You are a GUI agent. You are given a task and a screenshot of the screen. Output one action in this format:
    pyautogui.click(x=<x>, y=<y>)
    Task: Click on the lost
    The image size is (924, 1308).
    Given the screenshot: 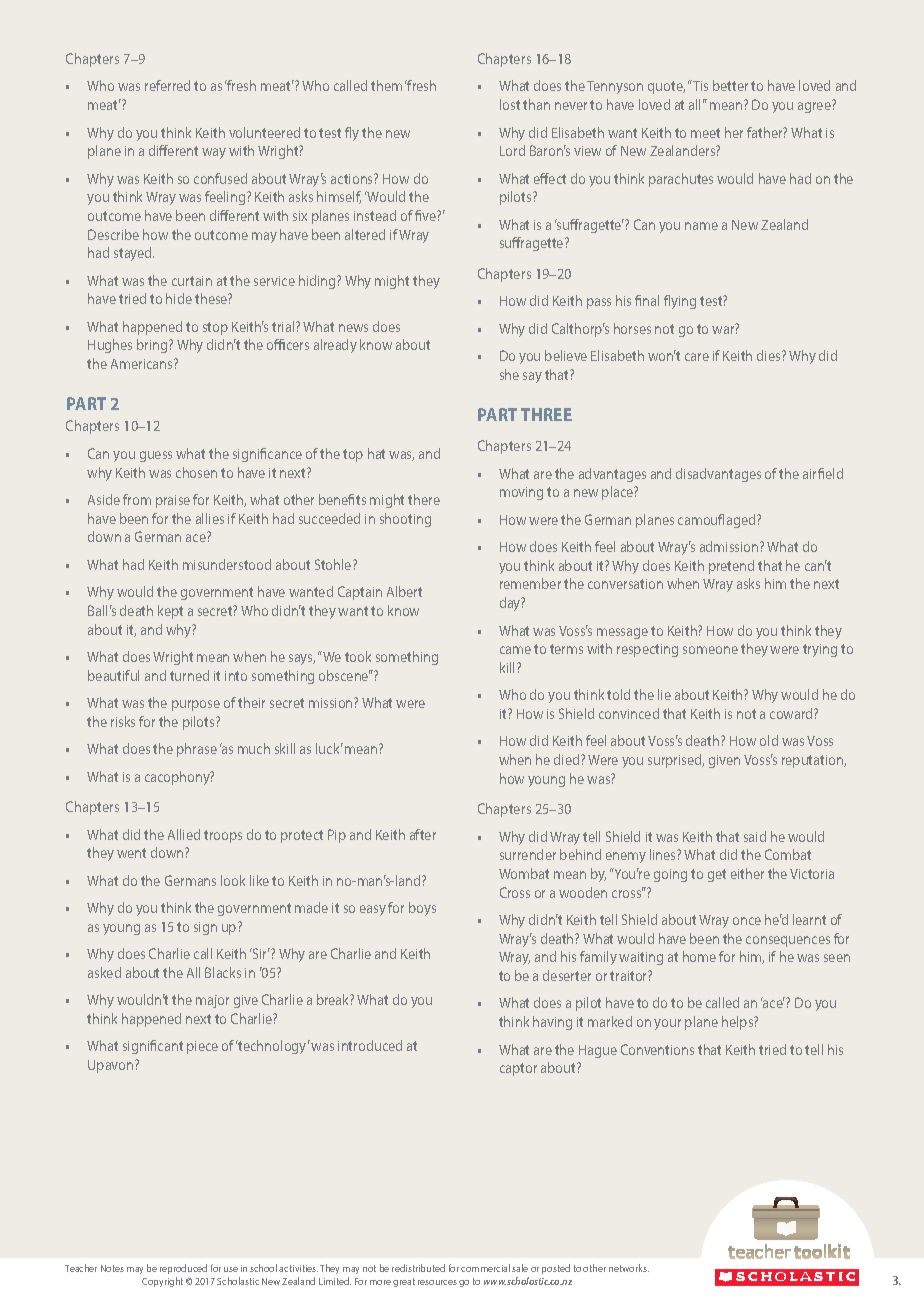 What is the action you would take?
    pyautogui.click(x=510, y=104)
